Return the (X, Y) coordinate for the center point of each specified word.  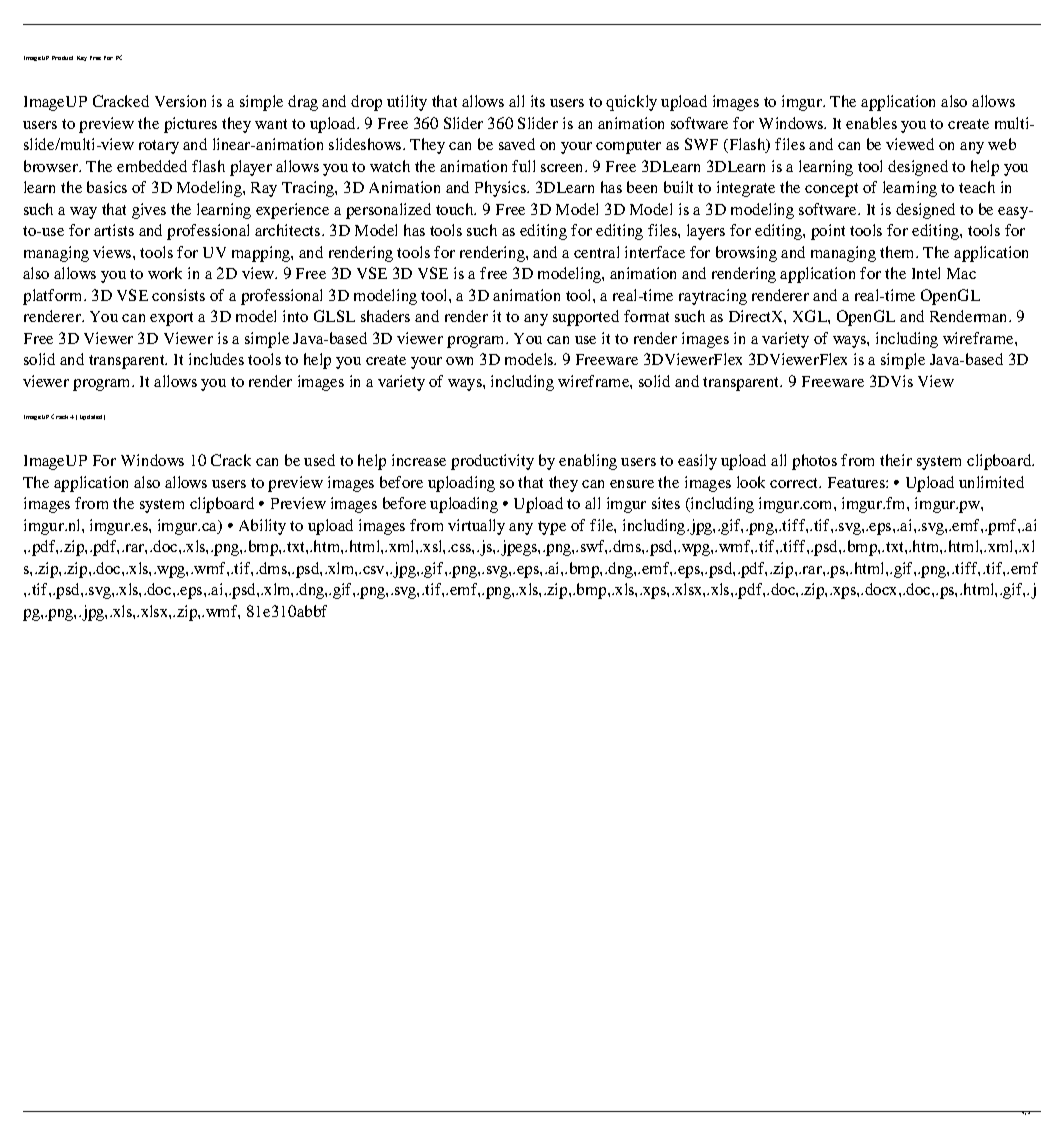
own (459, 361)
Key (82, 58)
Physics (501, 189)
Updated (92, 417)
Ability (262, 527)
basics (107, 187)
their (896, 460)
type (552, 528)
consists (178, 295)
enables (871, 123)
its (538, 101)
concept (831, 190)
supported (586, 318)
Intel (926, 273)
